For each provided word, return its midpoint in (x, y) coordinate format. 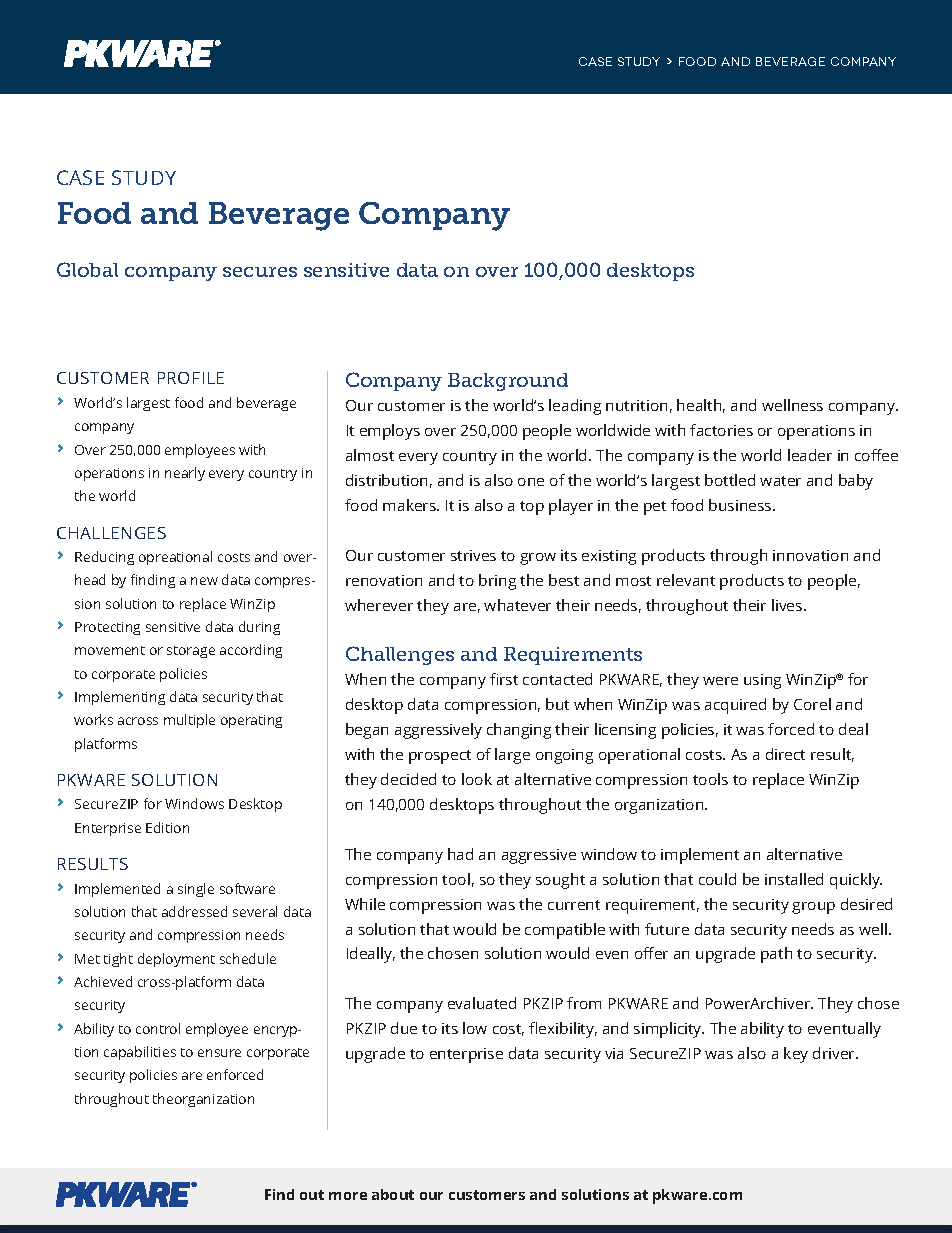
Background (508, 382)
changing (519, 731)
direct (785, 754)
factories (721, 430)
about (393, 1194)
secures (260, 272)
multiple (189, 721)
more (348, 1196)
